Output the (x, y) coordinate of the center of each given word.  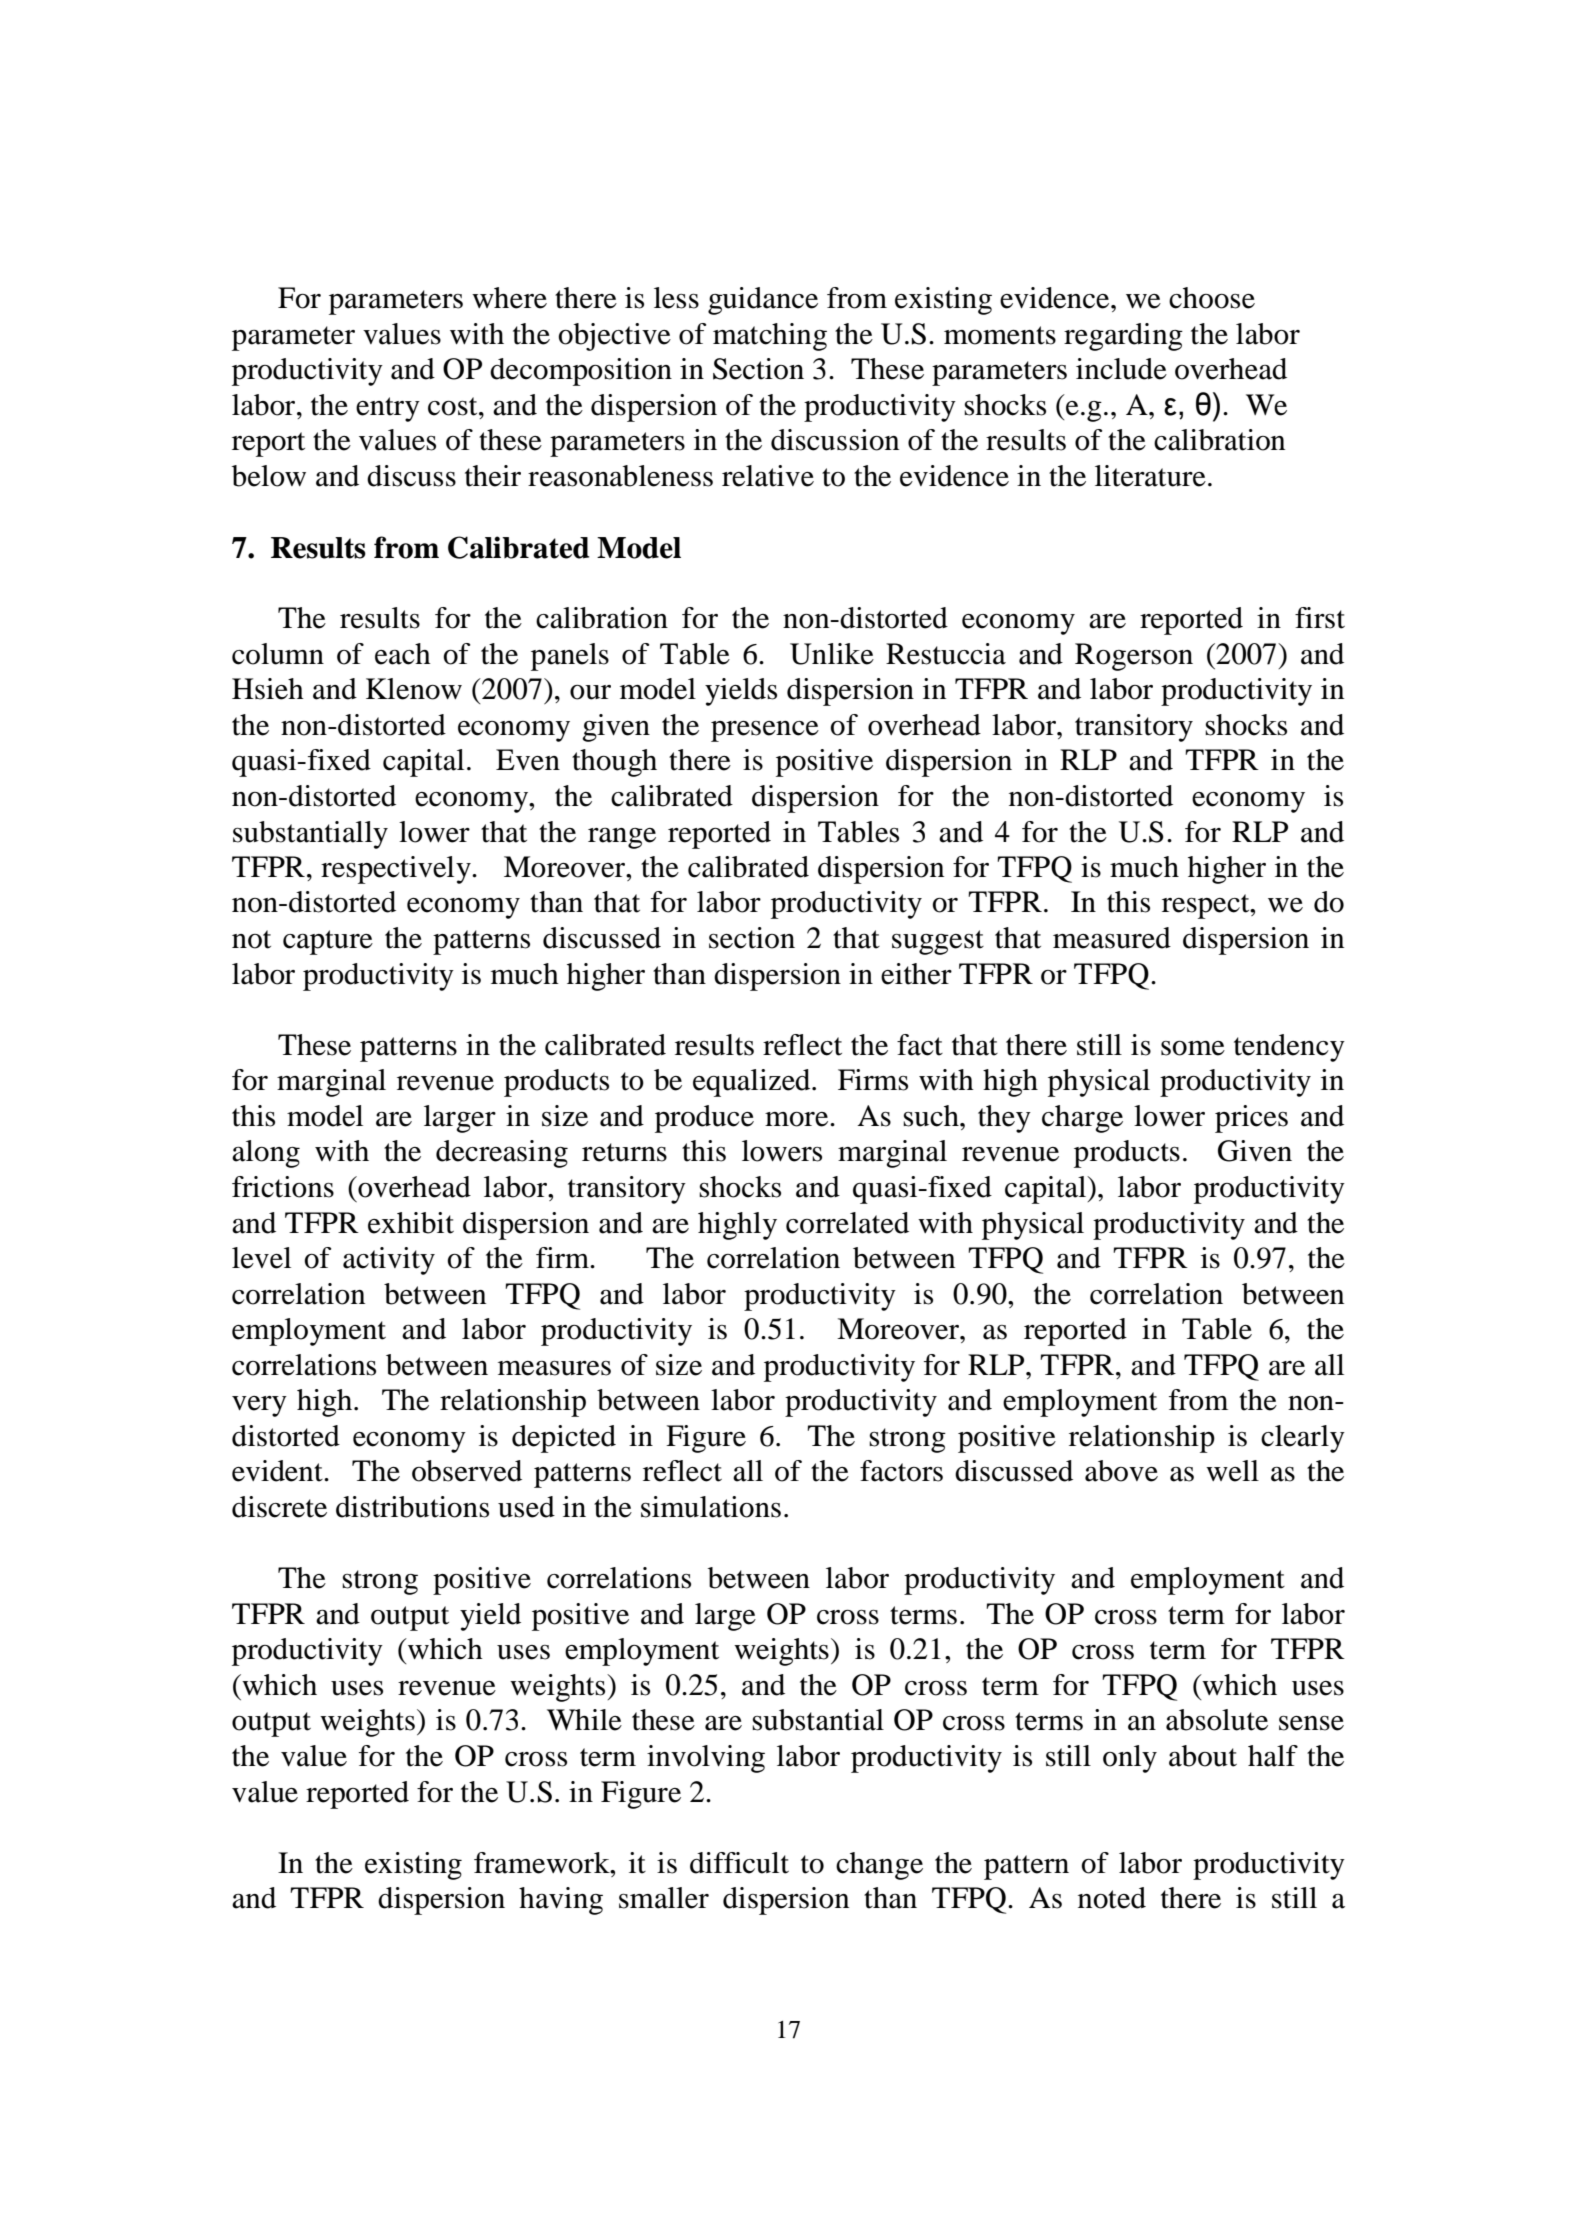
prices (1251, 1119)
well (1232, 1471)
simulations (711, 1507)
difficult (739, 1863)
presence (765, 731)
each (403, 654)
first (1320, 618)
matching (770, 337)
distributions (412, 1507)
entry (388, 409)
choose (1212, 298)
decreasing (502, 1154)
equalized (753, 1083)
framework (543, 1863)
